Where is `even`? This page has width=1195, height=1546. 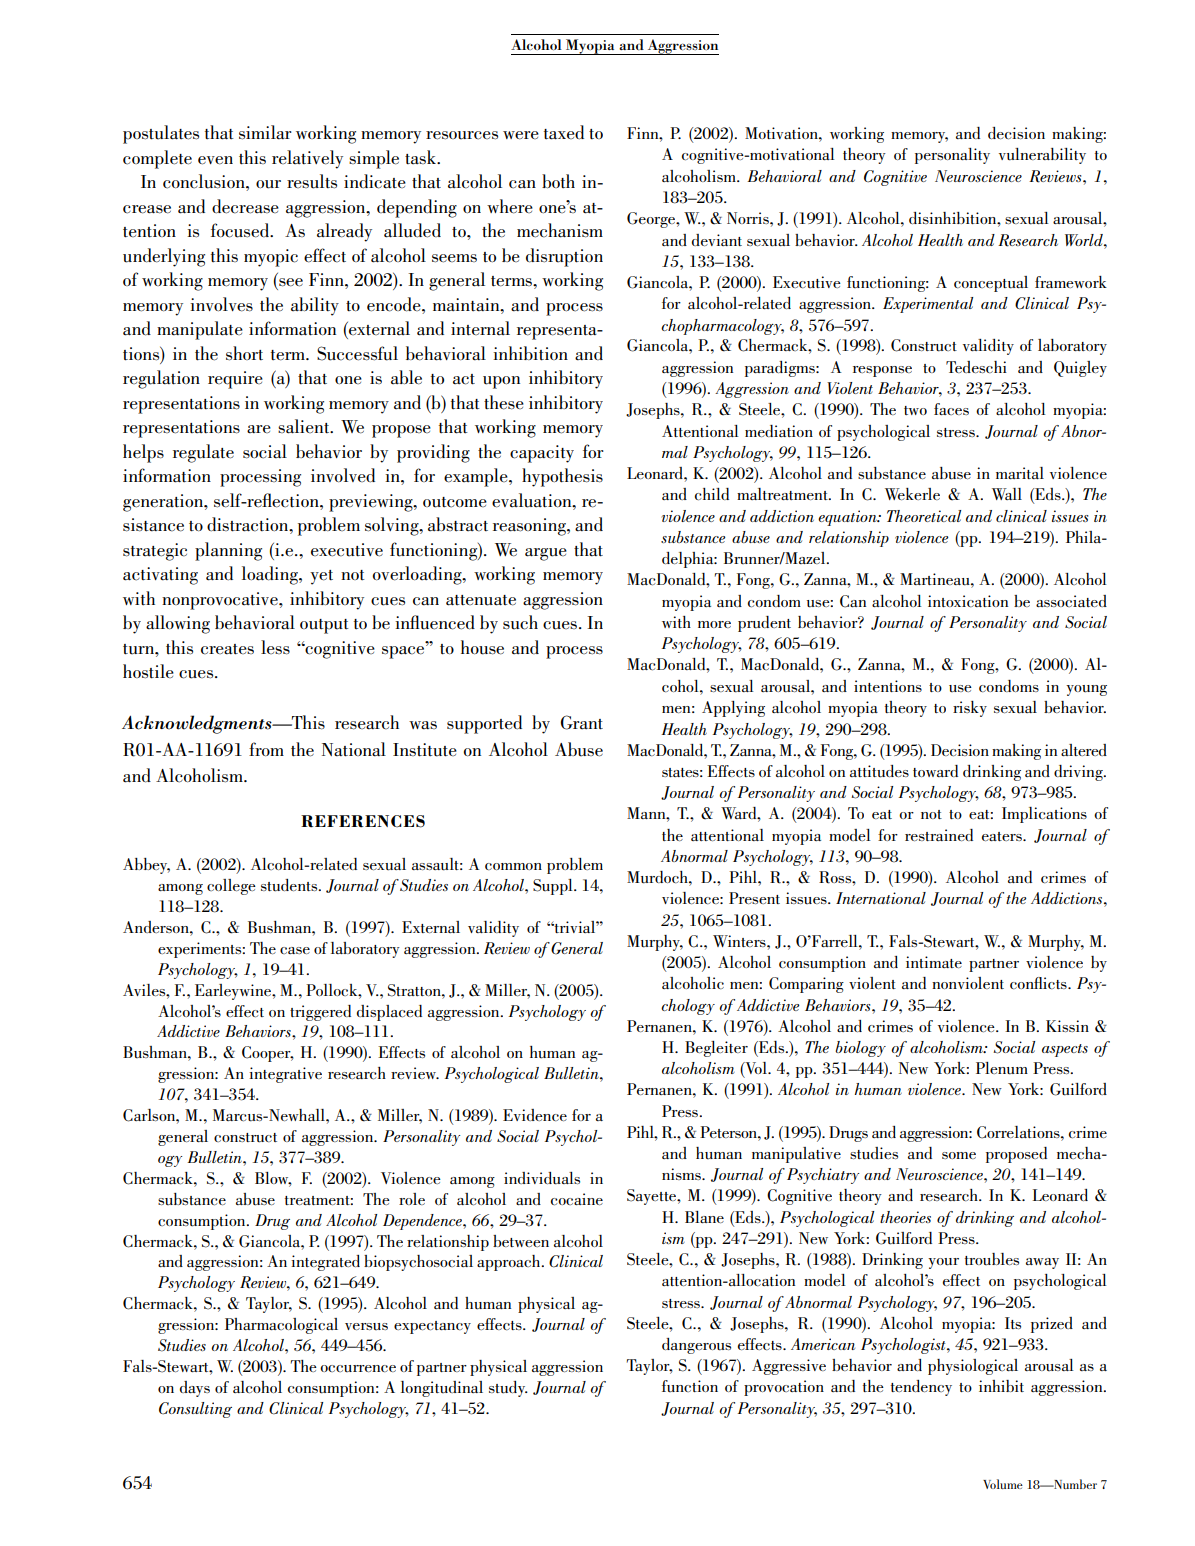
even is located at coordinates (215, 160).
